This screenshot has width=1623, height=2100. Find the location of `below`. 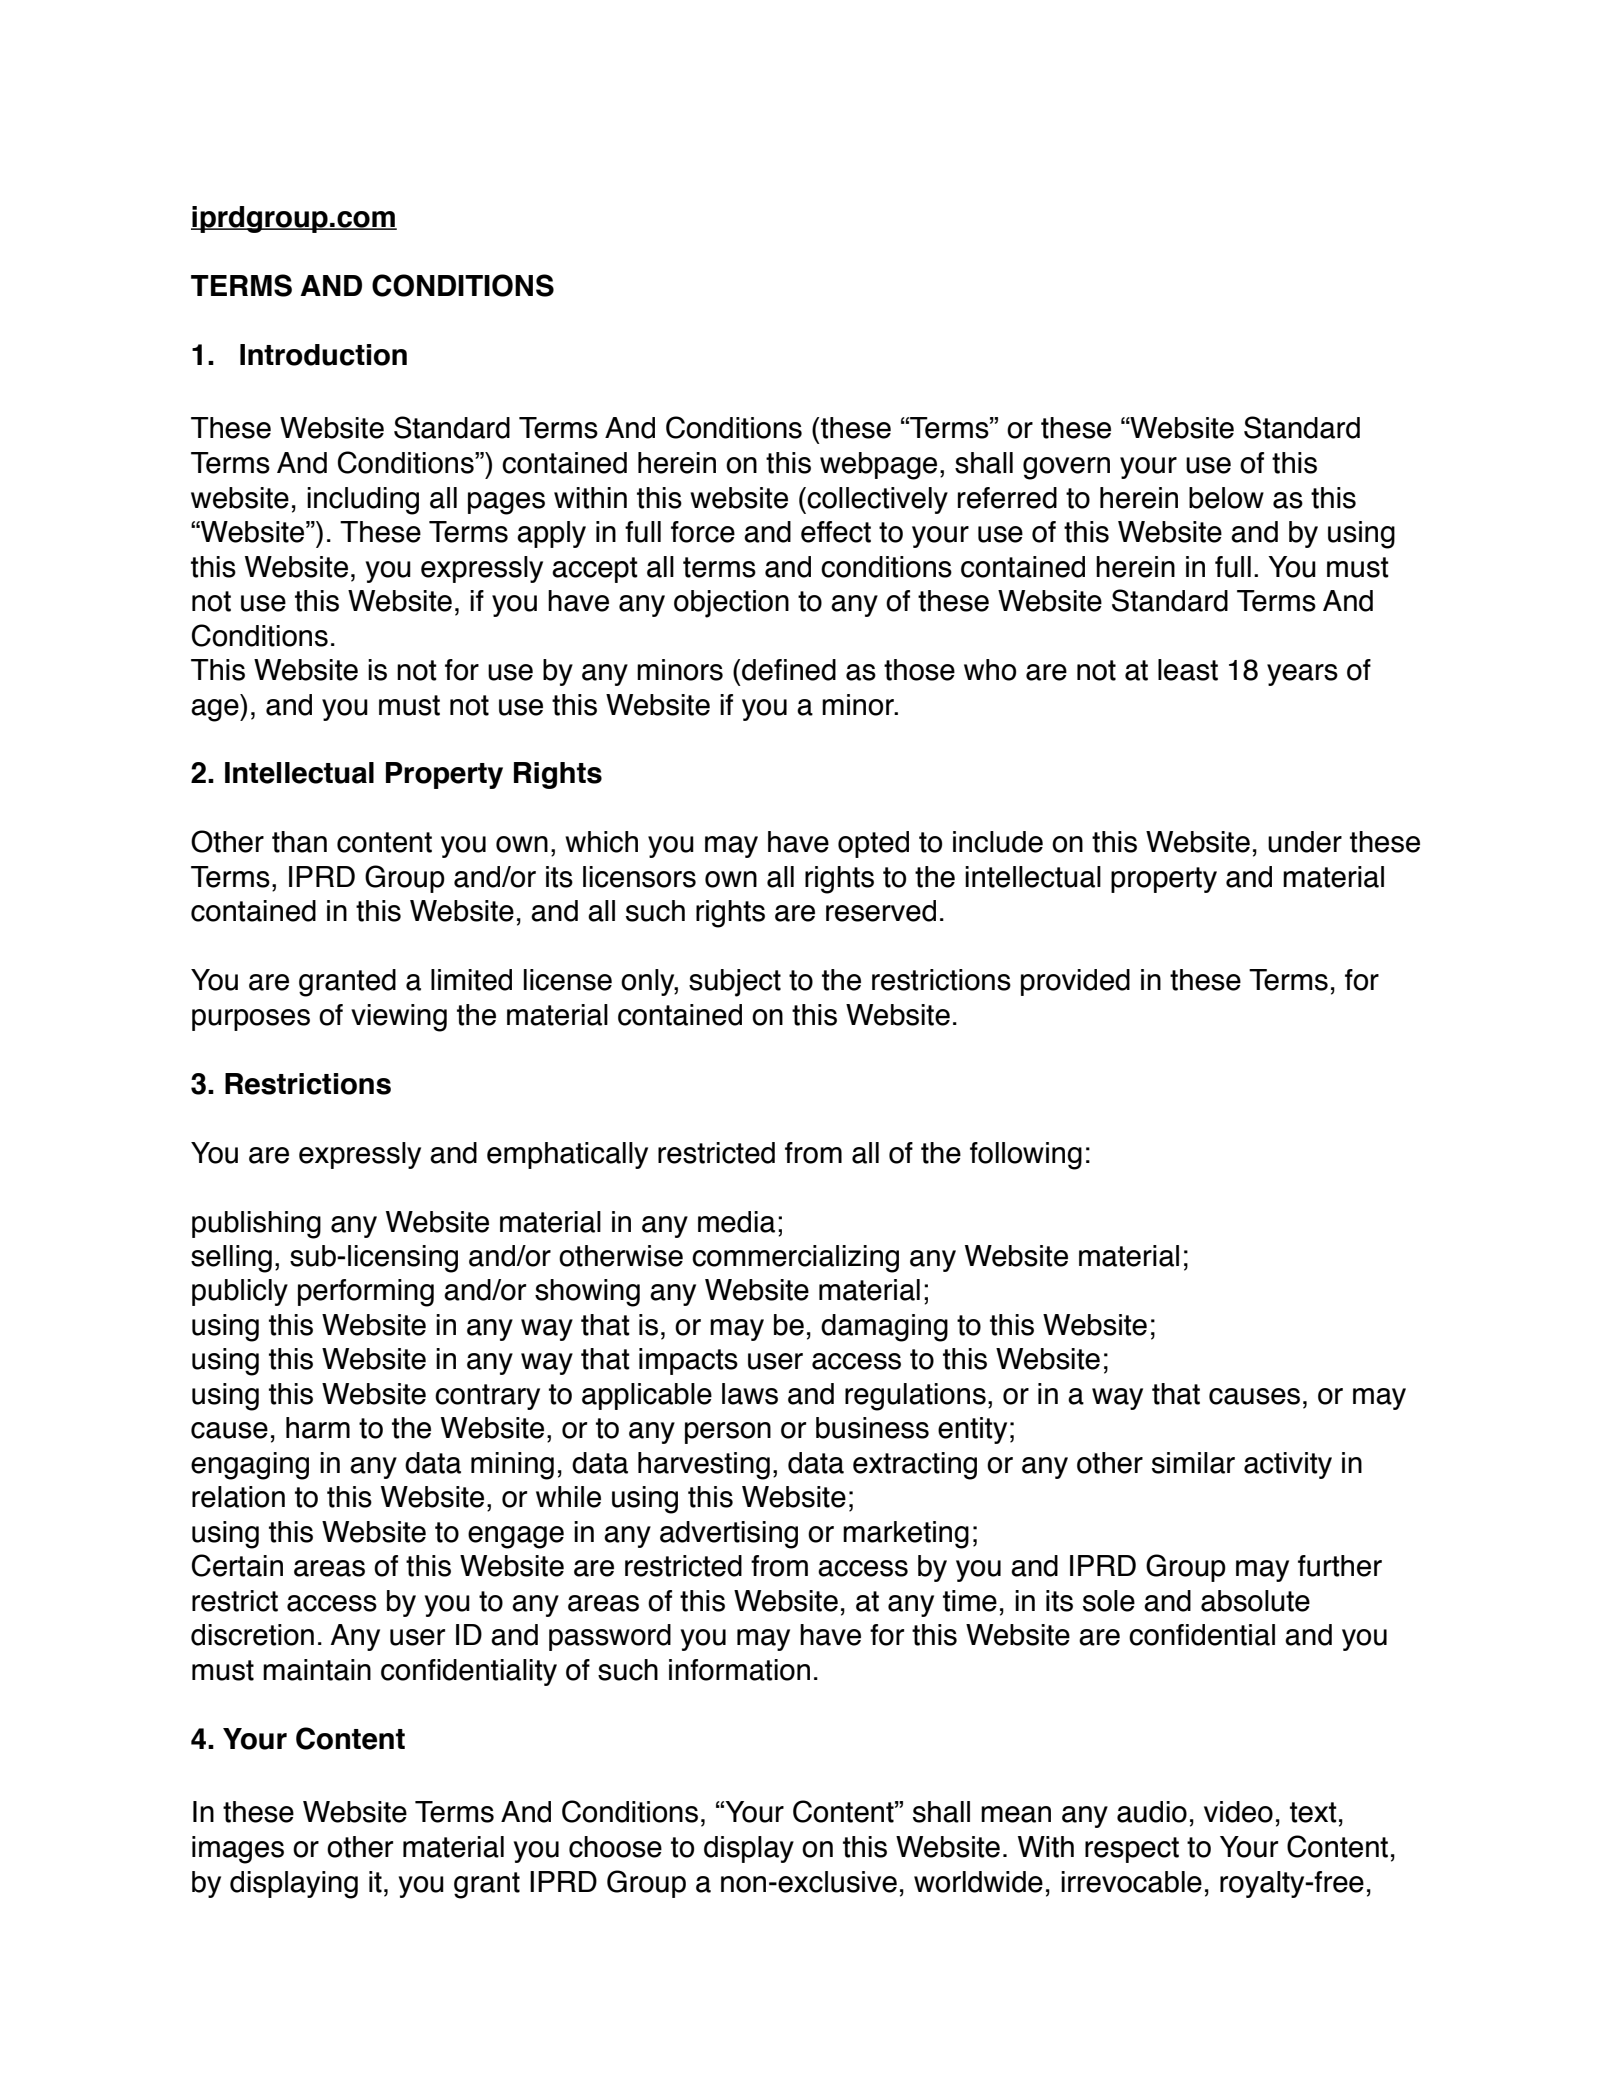

below is located at coordinates (1226, 498).
